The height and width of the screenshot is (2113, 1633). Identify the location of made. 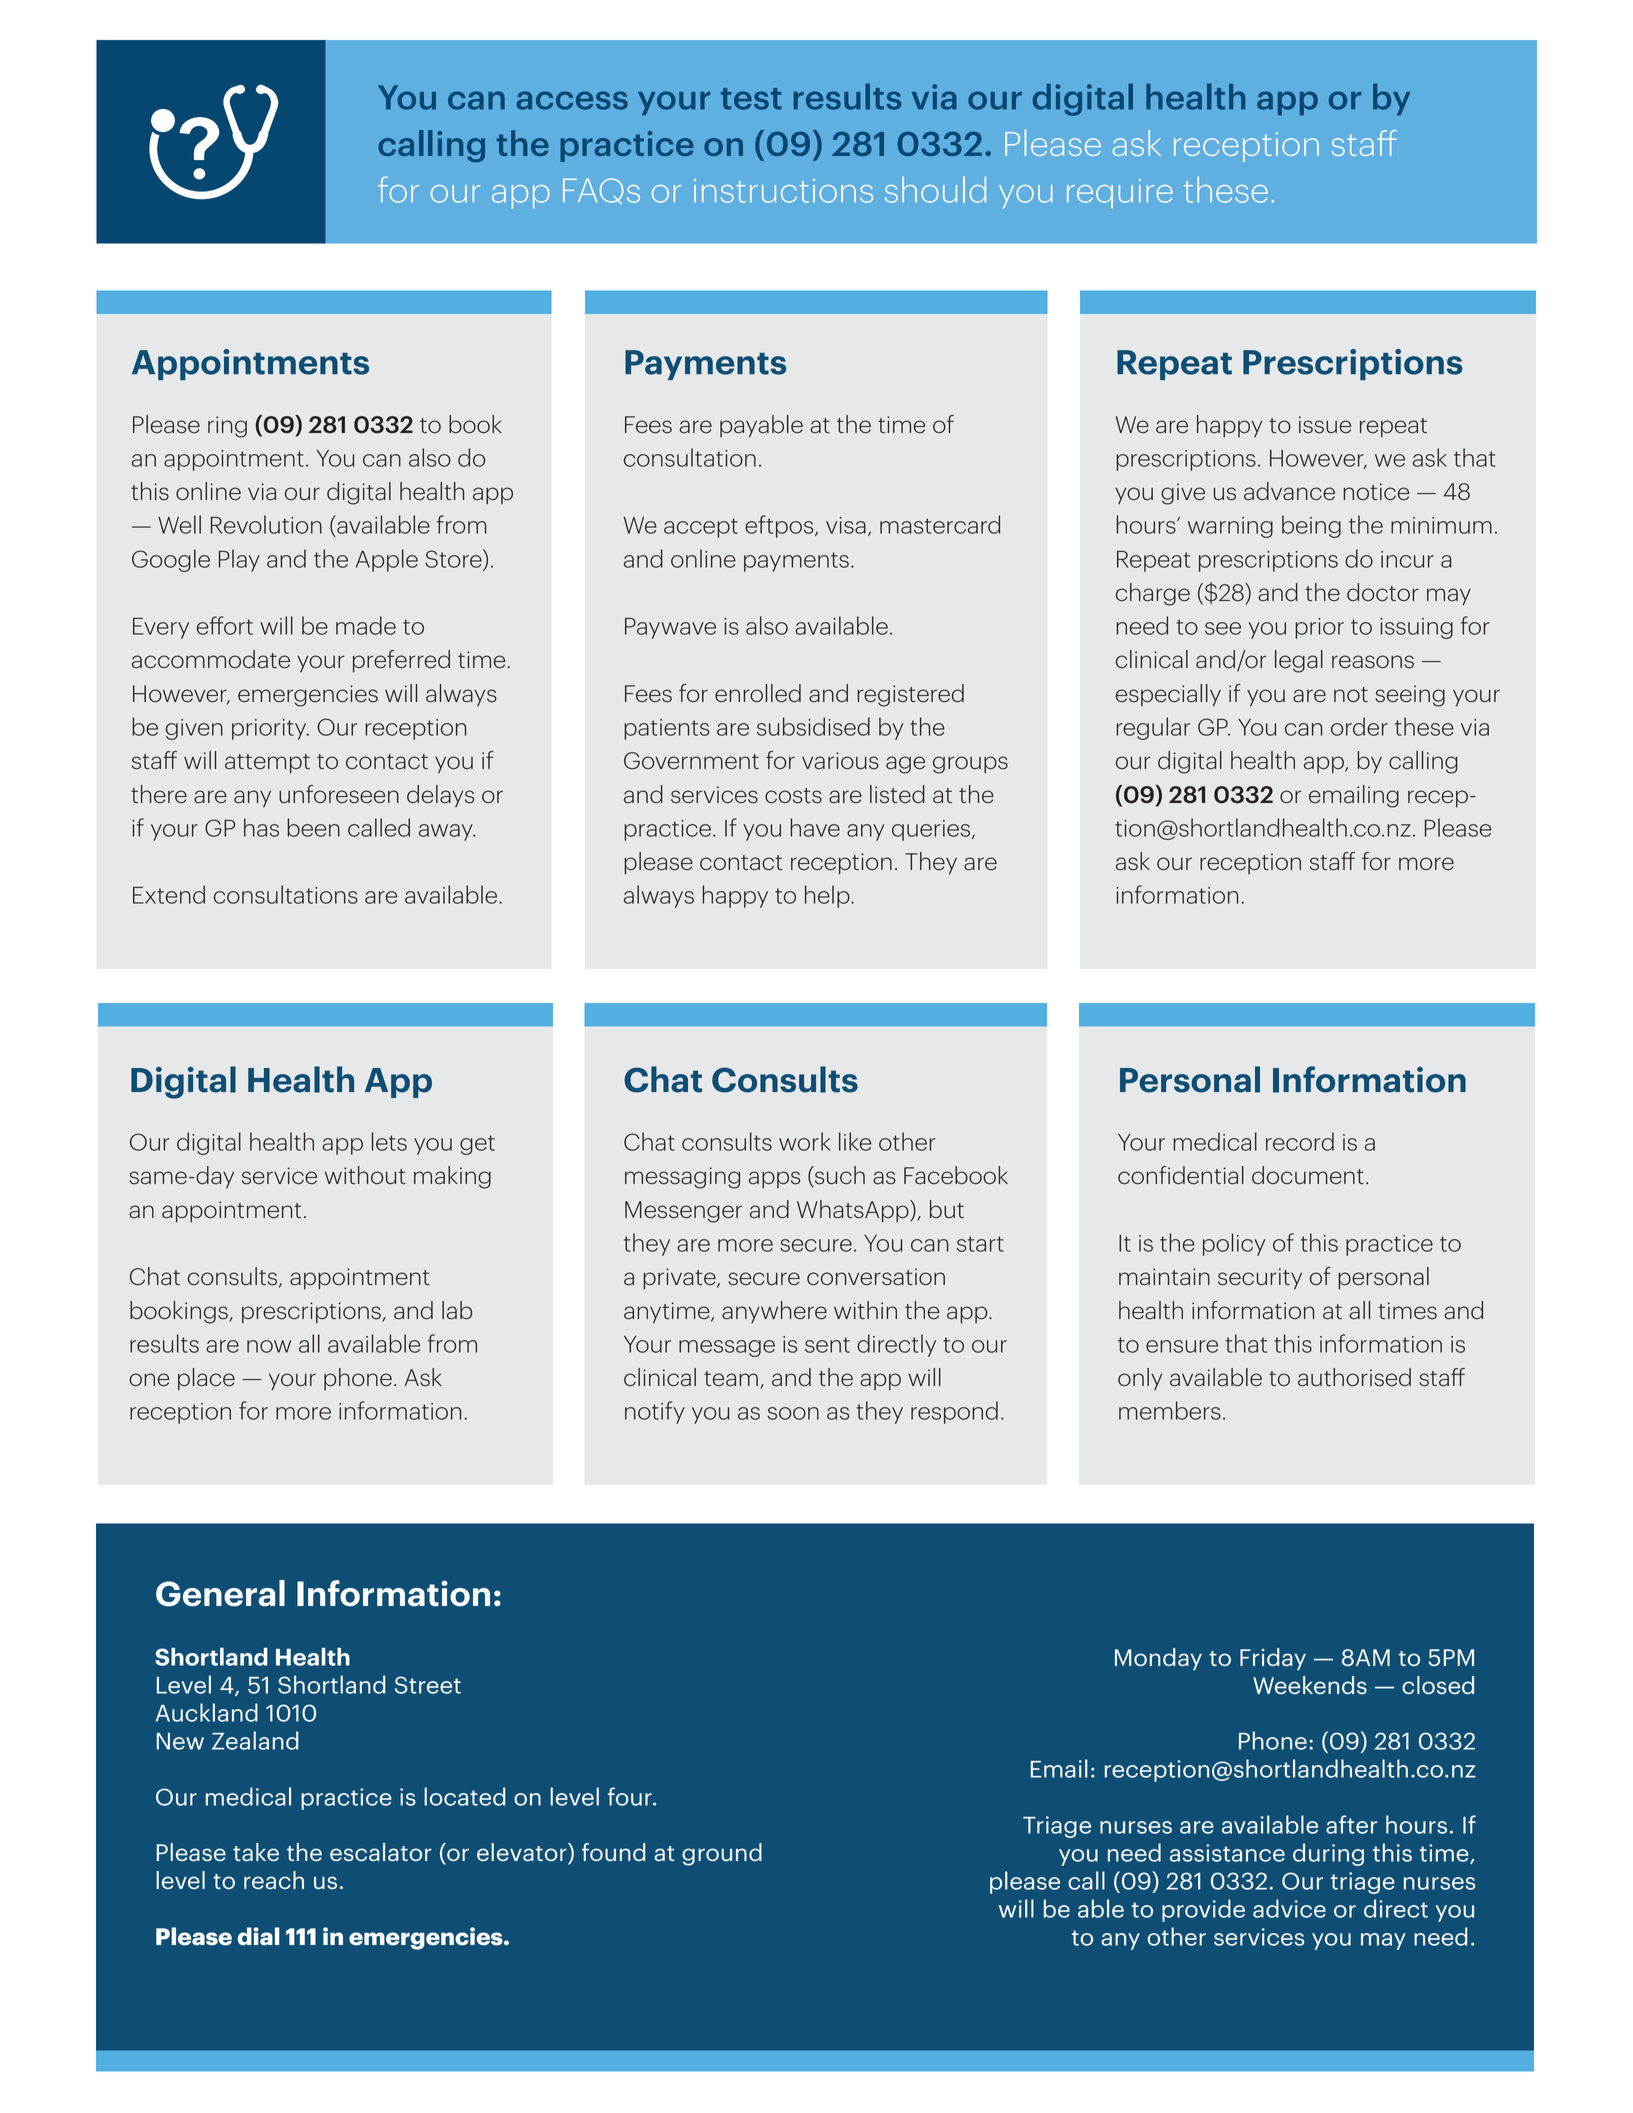
(366, 625).
